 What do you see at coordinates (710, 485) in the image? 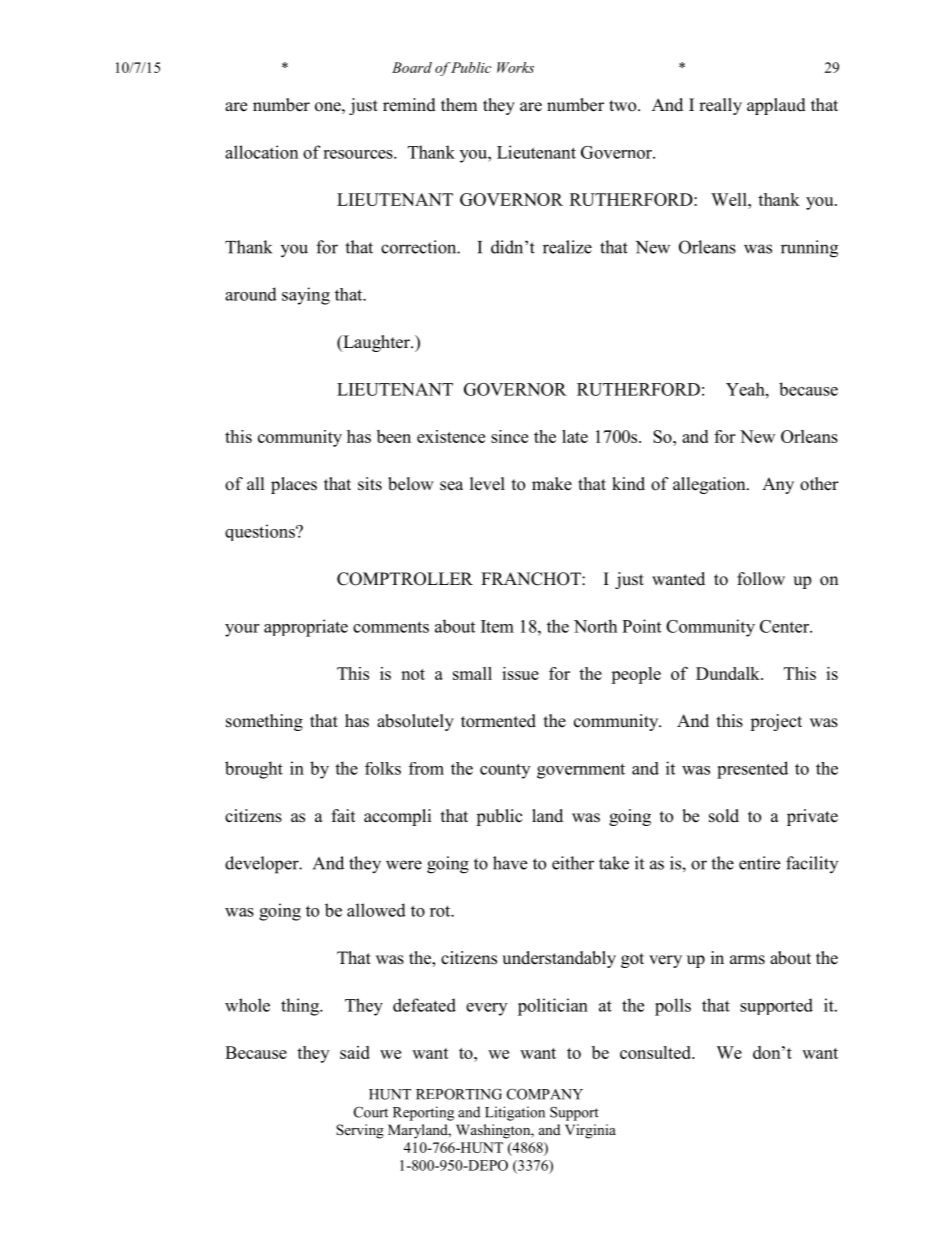
I see `allegation` at bounding box center [710, 485].
